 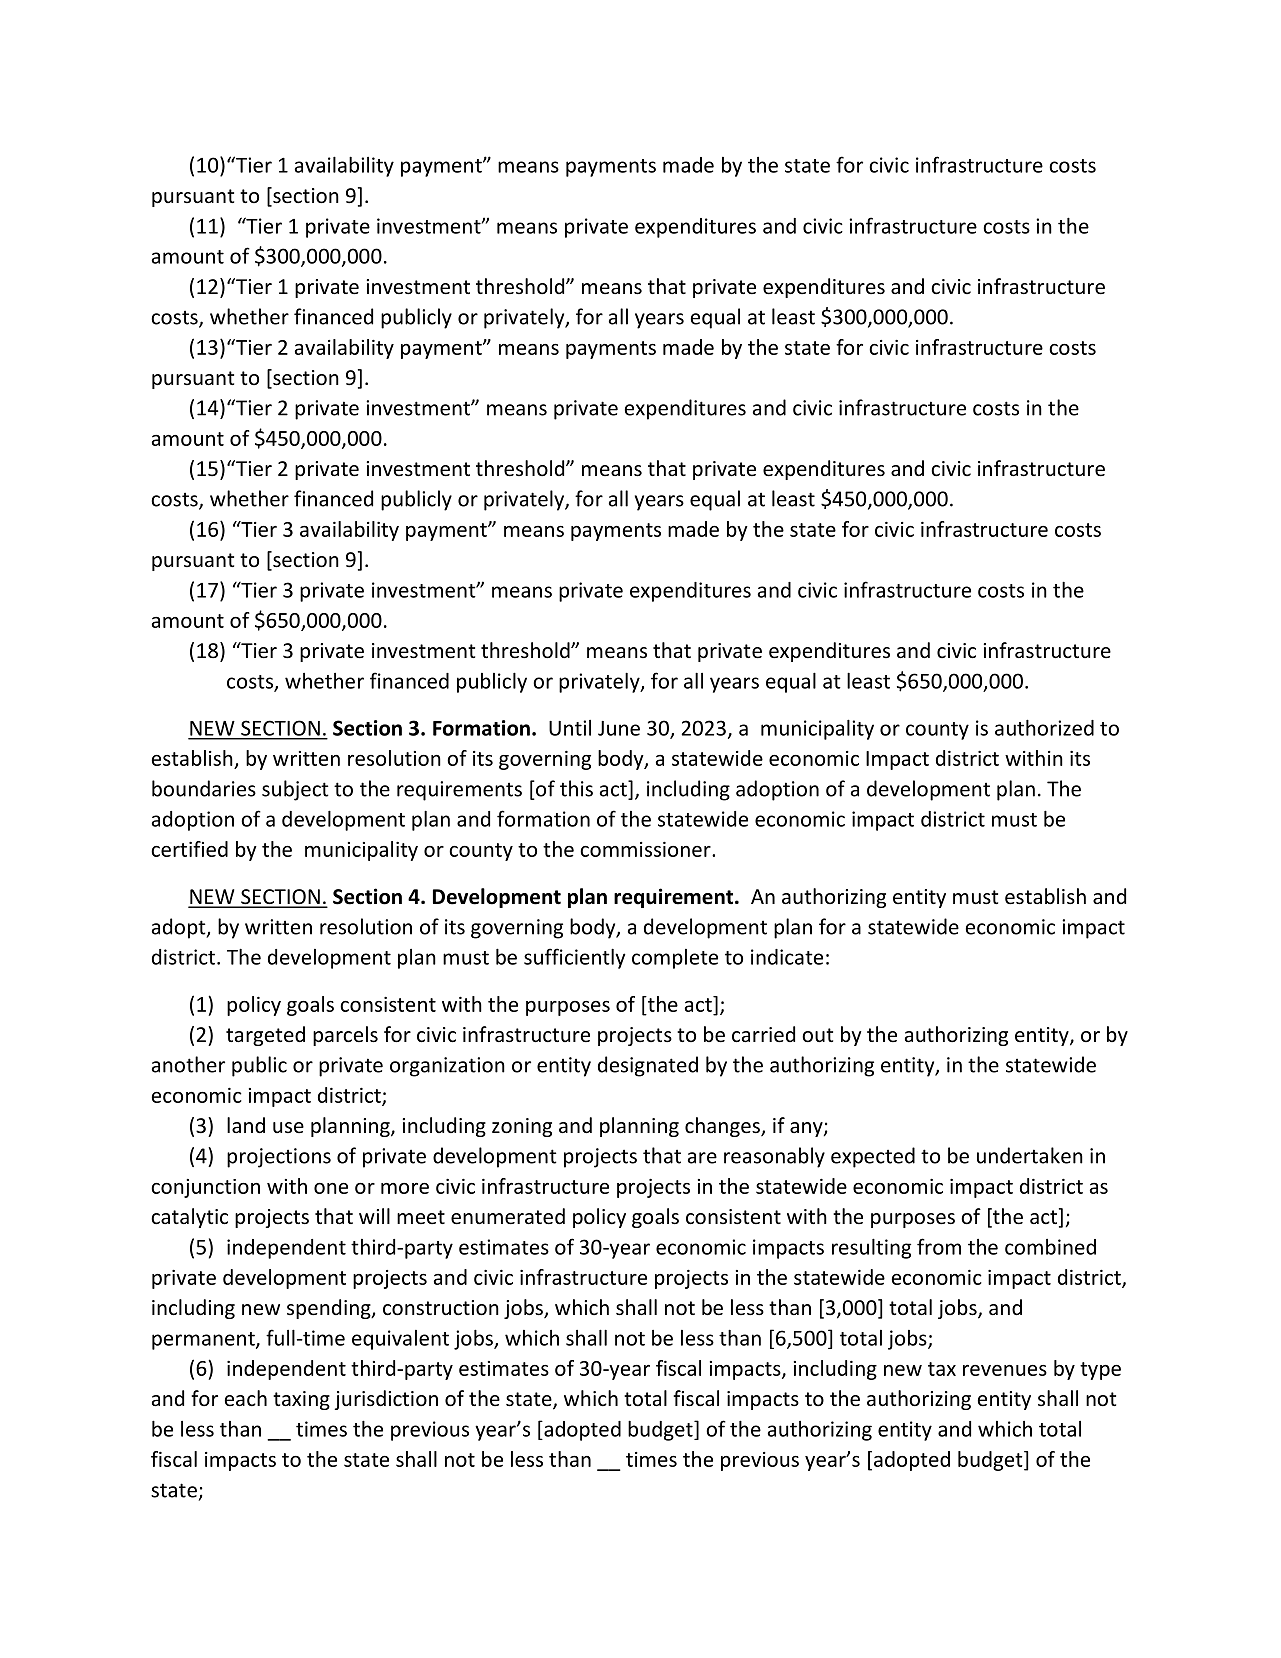 What do you see at coordinates (675, 959) in the screenshot?
I see `complete` at bounding box center [675, 959].
